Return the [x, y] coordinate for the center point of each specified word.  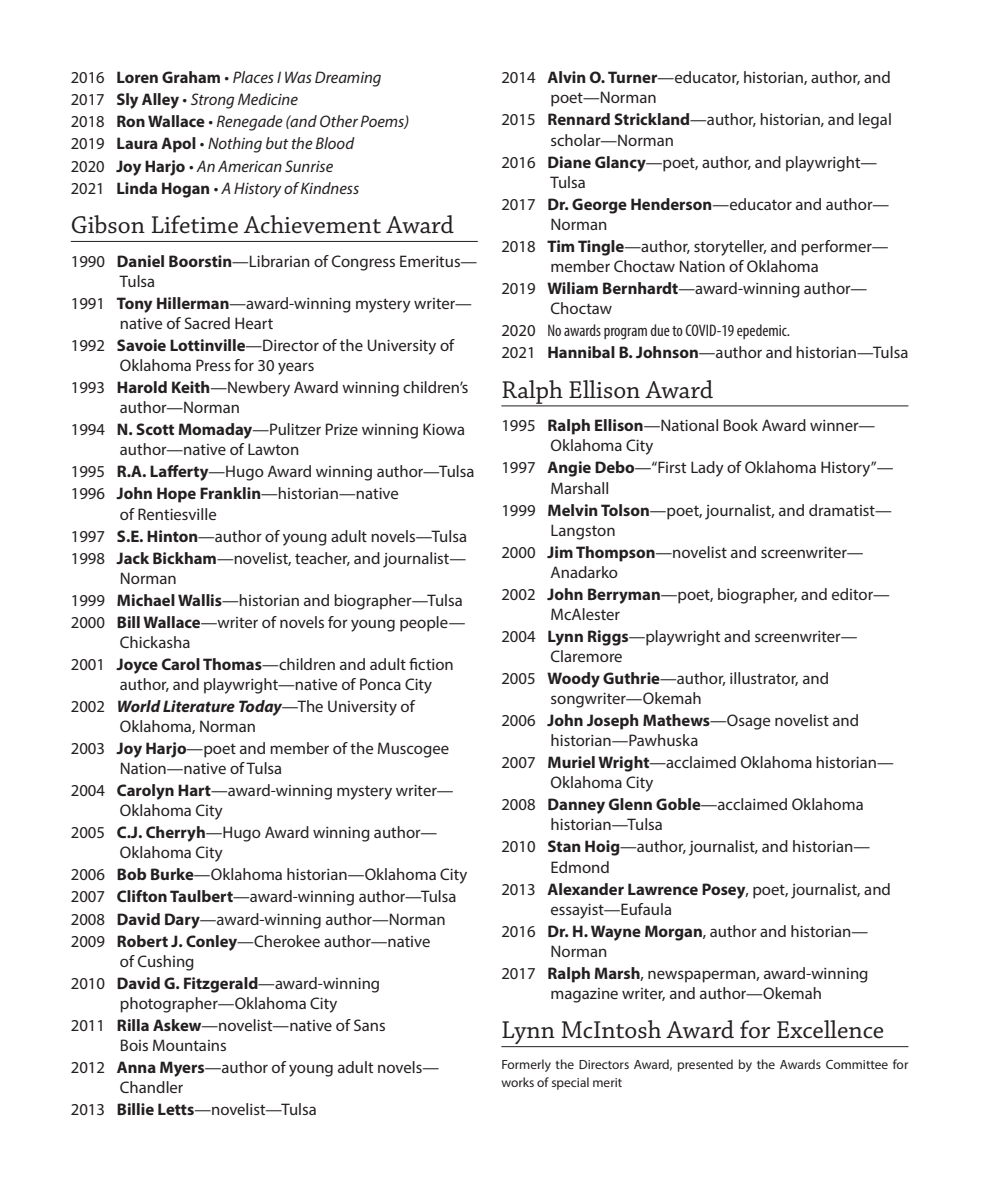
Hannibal [581, 352]
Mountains [189, 1045]
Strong [212, 101]
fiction [431, 664]
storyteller [730, 248]
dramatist [843, 510]
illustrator [764, 679]
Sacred [207, 323]
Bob [131, 874]
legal [875, 121]
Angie [569, 469]
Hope [176, 495]
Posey [725, 891]
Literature [199, 706]
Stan [564, 846]
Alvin [566, 77]
